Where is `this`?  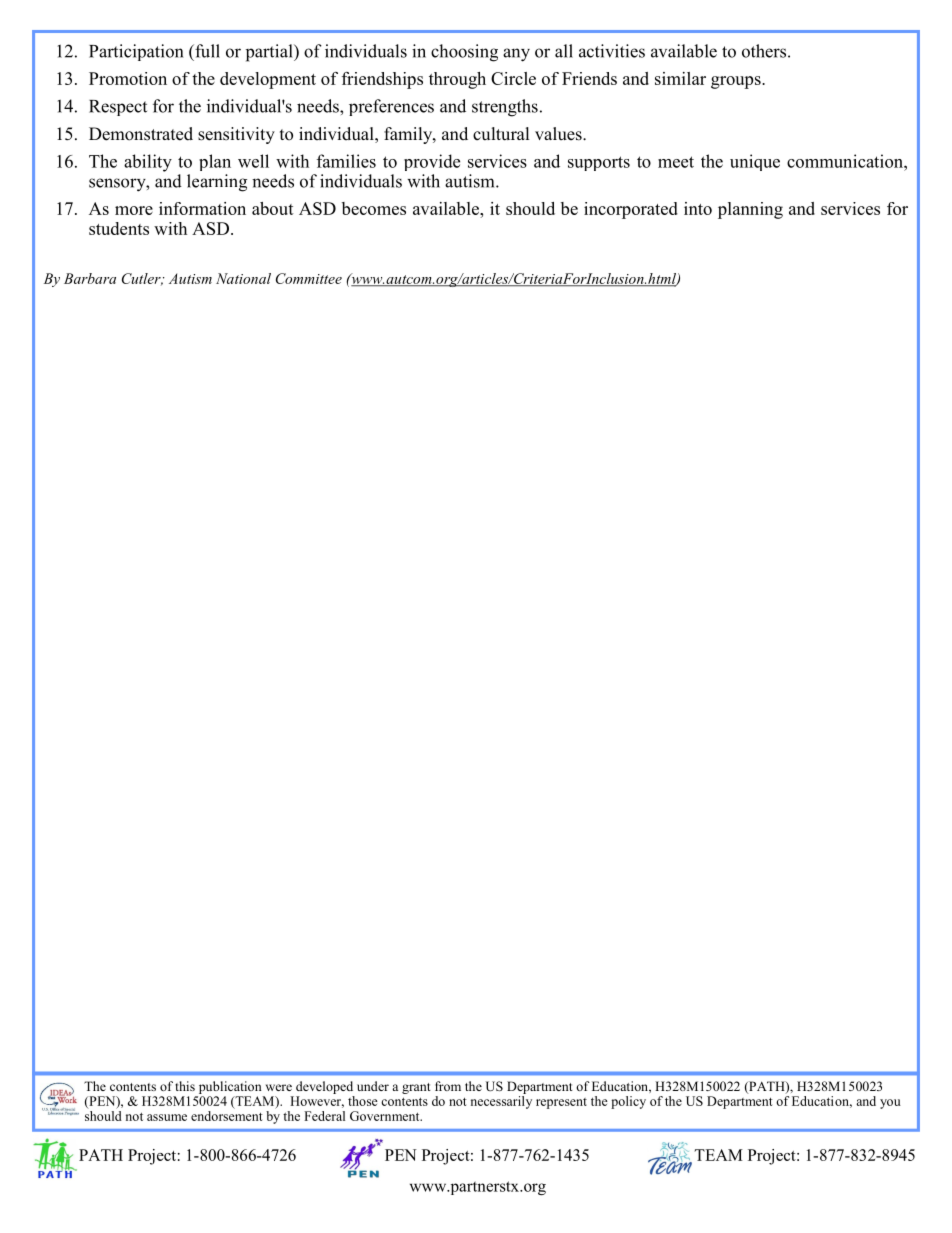 this is located at coordinates (185, 1086).
